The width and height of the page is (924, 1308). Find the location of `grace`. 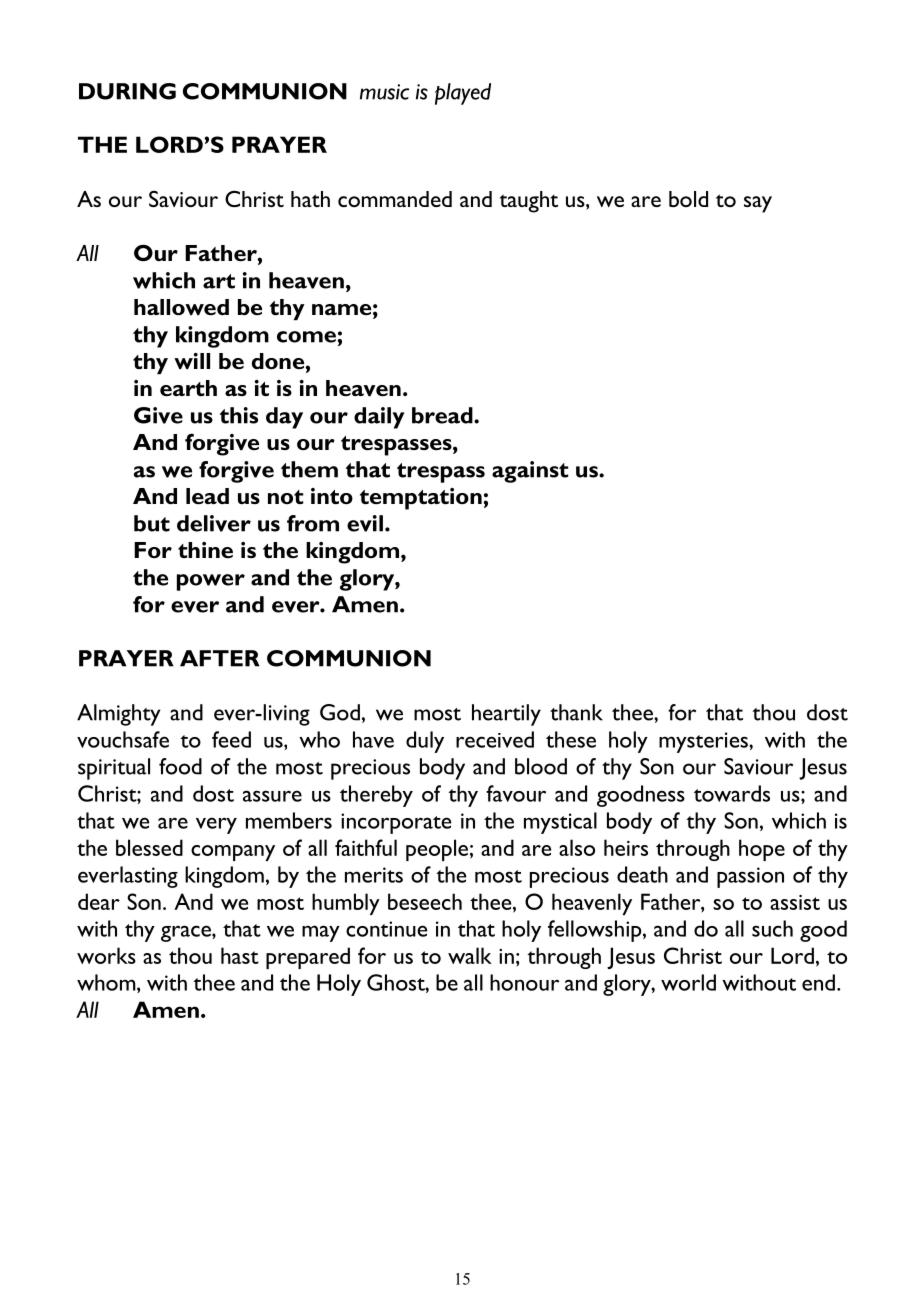

grace is located at coordinates (187, 933).
